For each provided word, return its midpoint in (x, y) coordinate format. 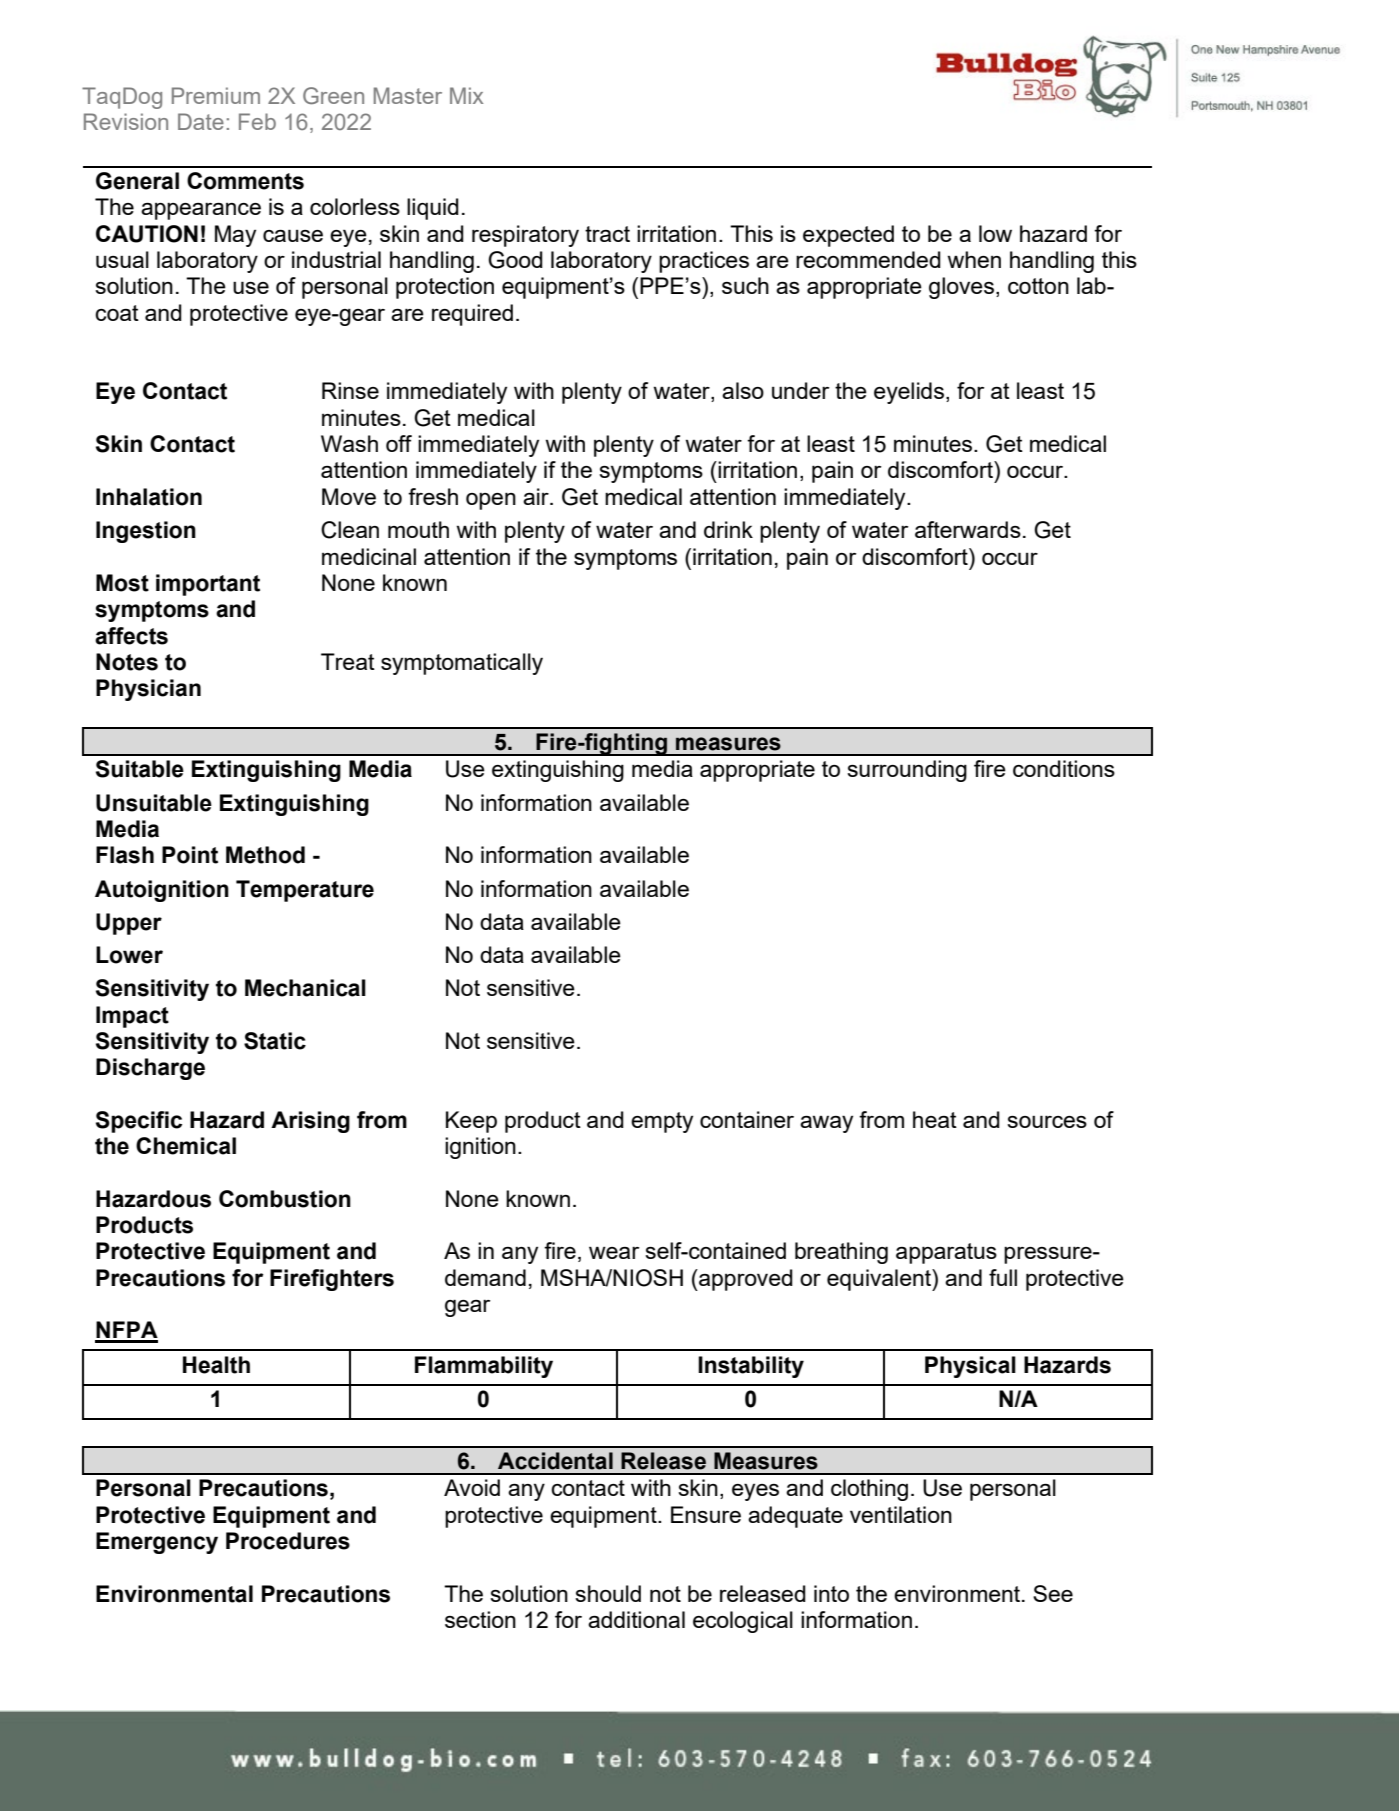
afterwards (968, 529)
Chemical (186, 1146)
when (974, 259)
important (208, 585)
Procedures (288, 1541)
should (608, 1593)
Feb (257, 121)
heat (935, 1119)
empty (662, 1122)
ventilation (901, 1514)
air (537, 496)
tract (607, 234)
